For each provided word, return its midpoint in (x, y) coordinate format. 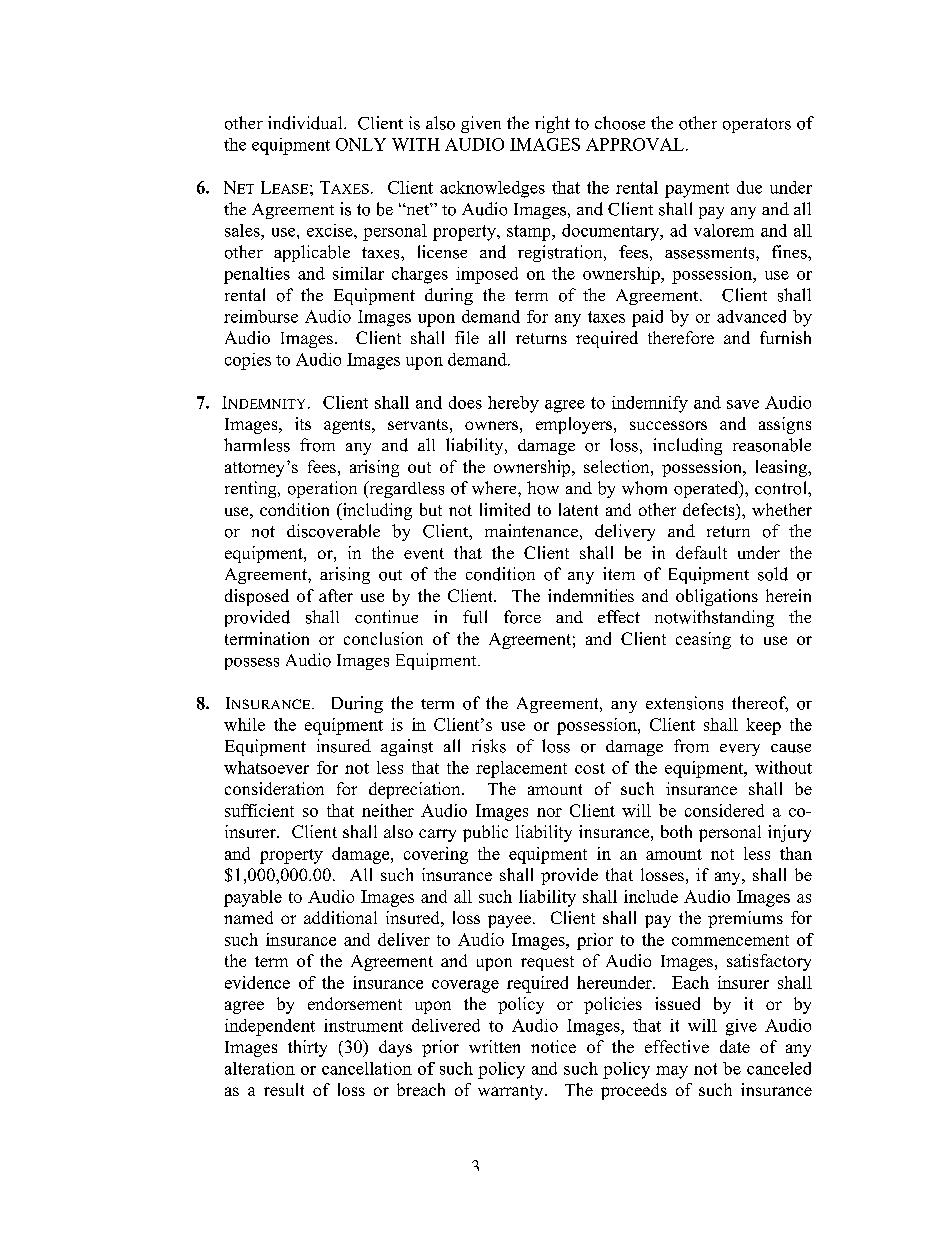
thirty (307, 1048)
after (336, 595)
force (522, 617)
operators (757, 125)
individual (306, 123)
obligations (717, 597)
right (552, 124)
